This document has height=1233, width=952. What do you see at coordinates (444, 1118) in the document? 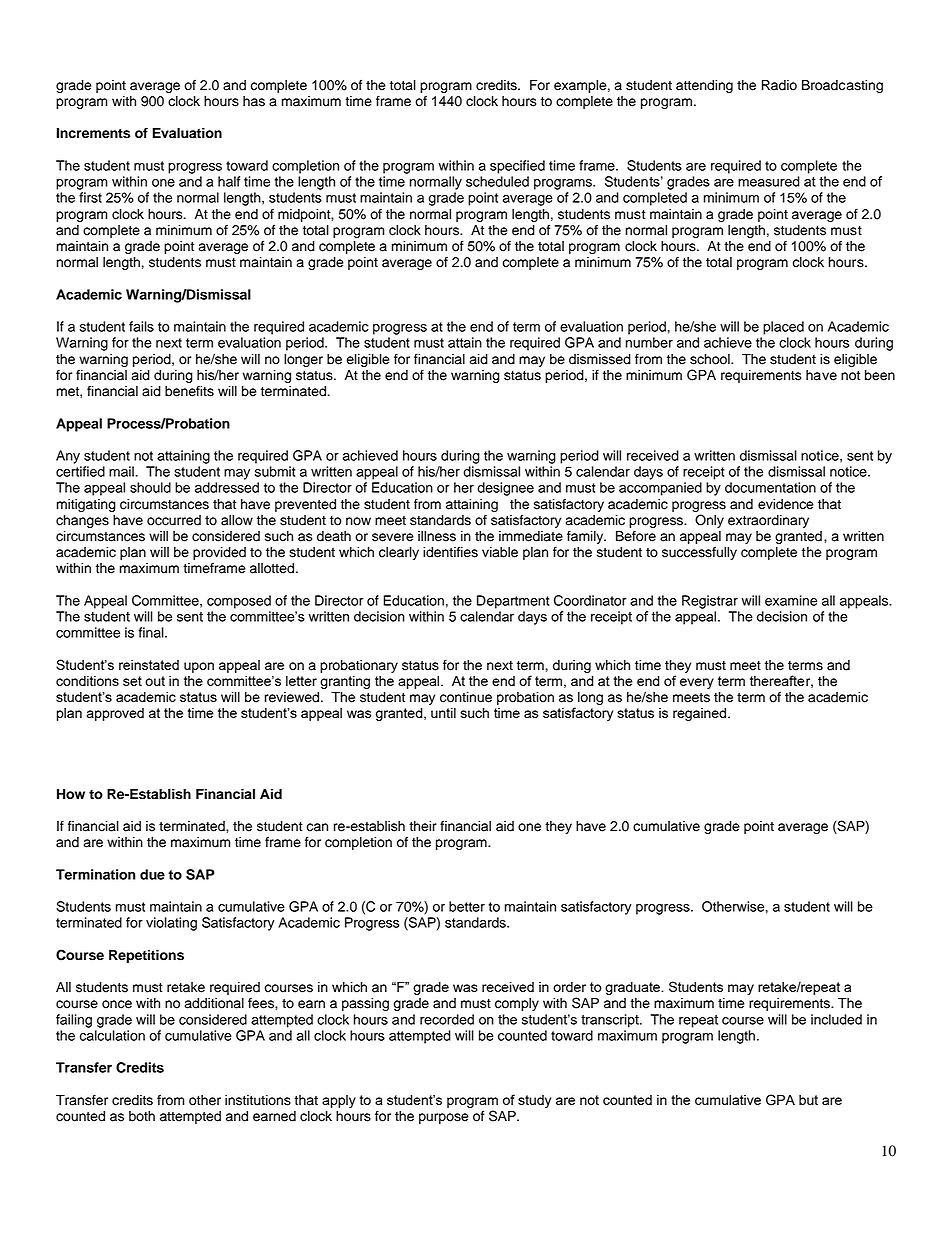
I see `purpose` at bounding box center [444, 1118].
